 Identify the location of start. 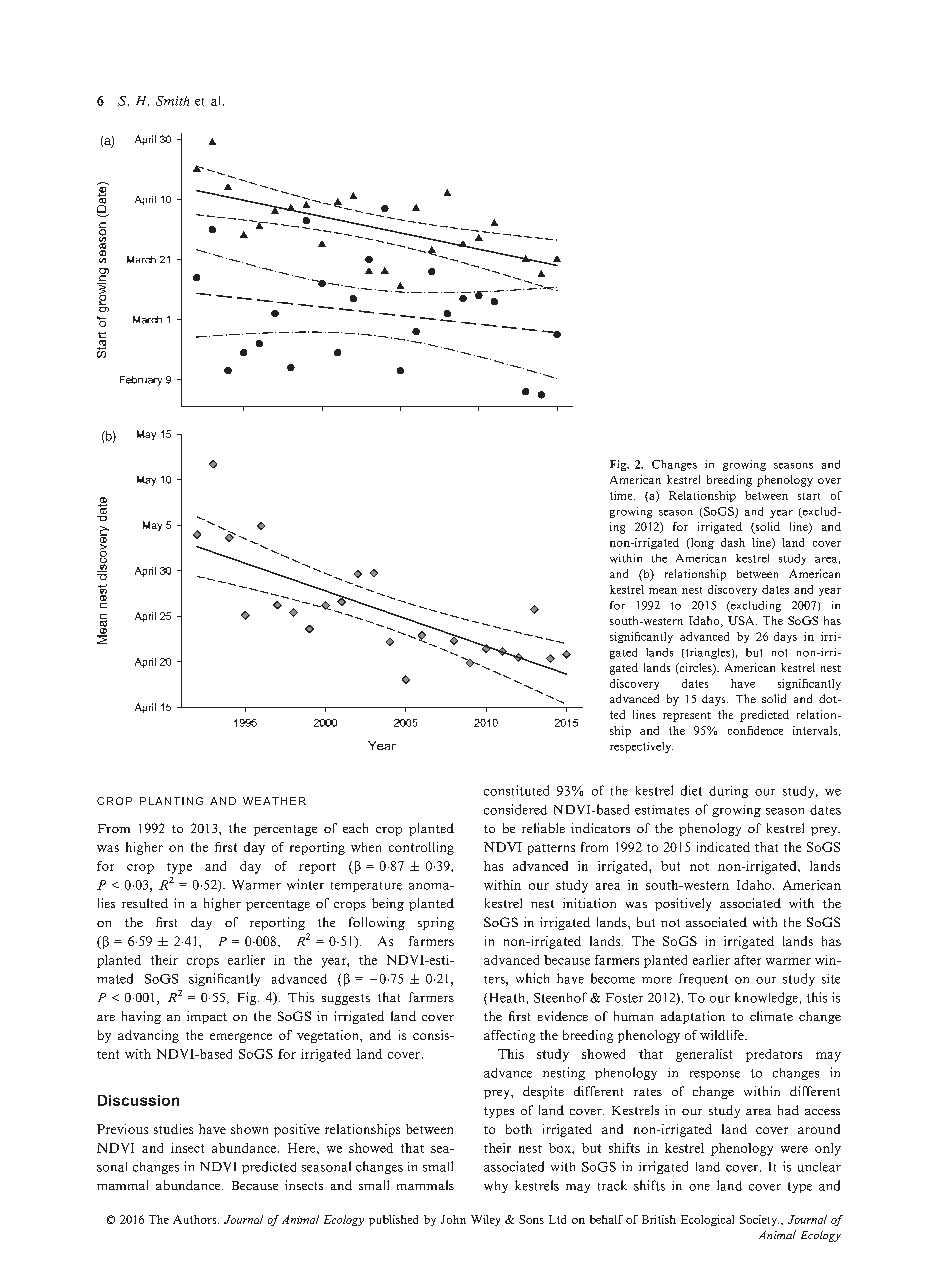
(809, 496).
